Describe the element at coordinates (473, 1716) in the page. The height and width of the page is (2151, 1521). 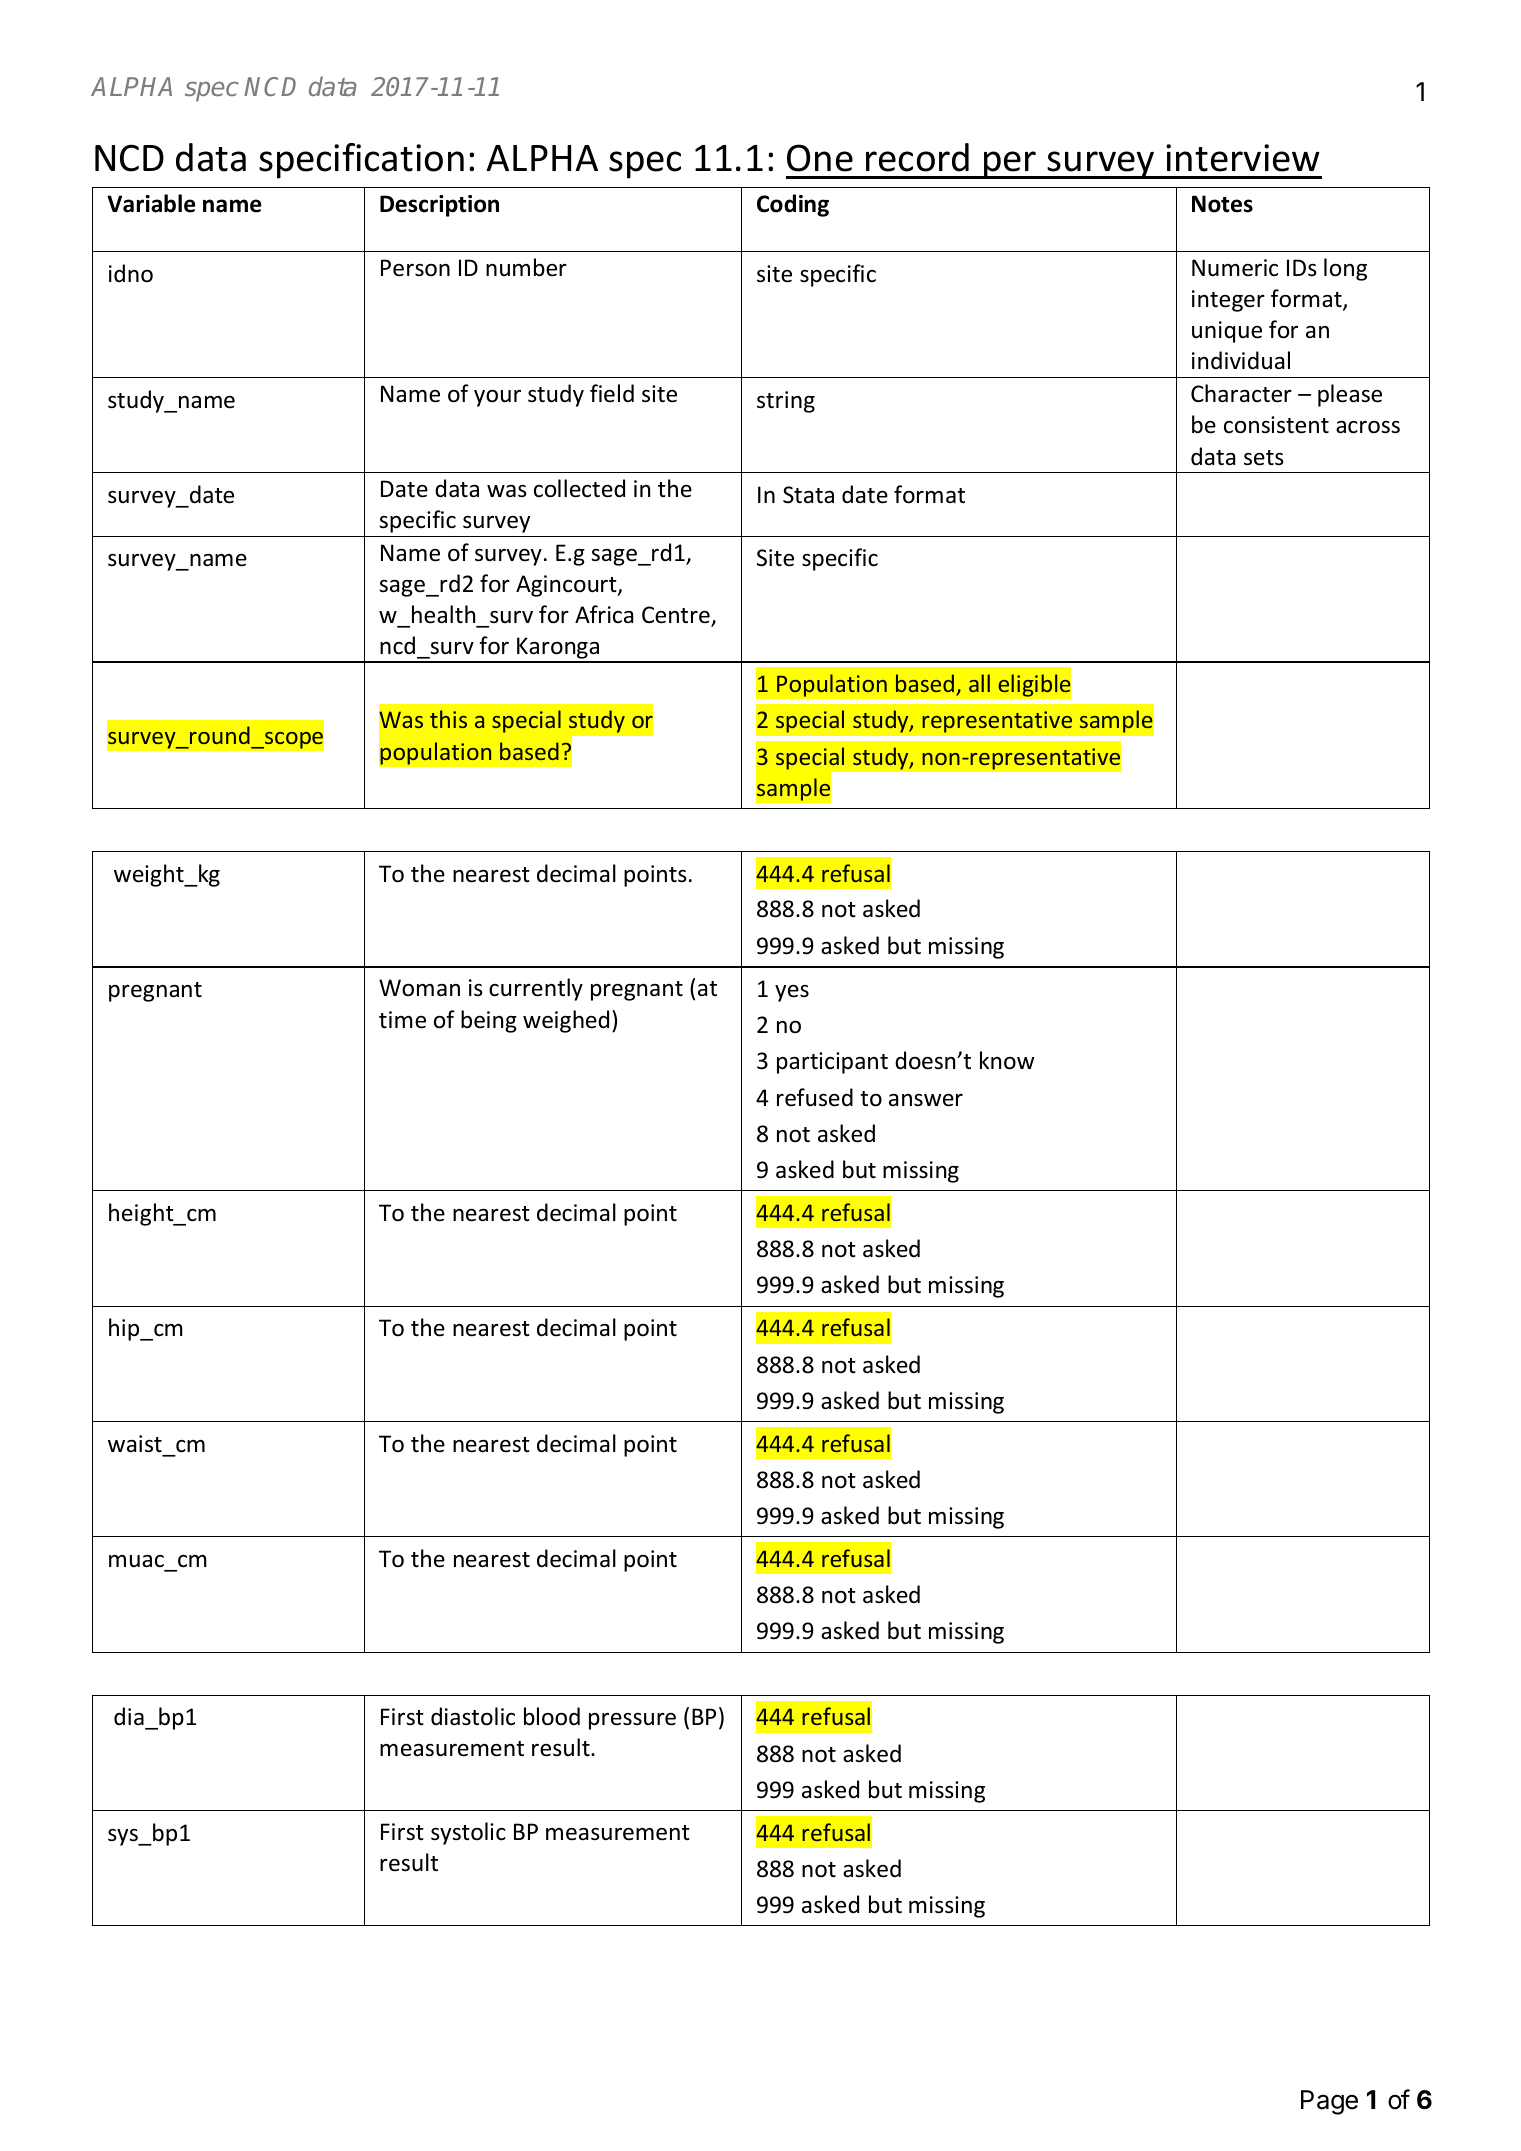
I see `diastolic` at that location.
